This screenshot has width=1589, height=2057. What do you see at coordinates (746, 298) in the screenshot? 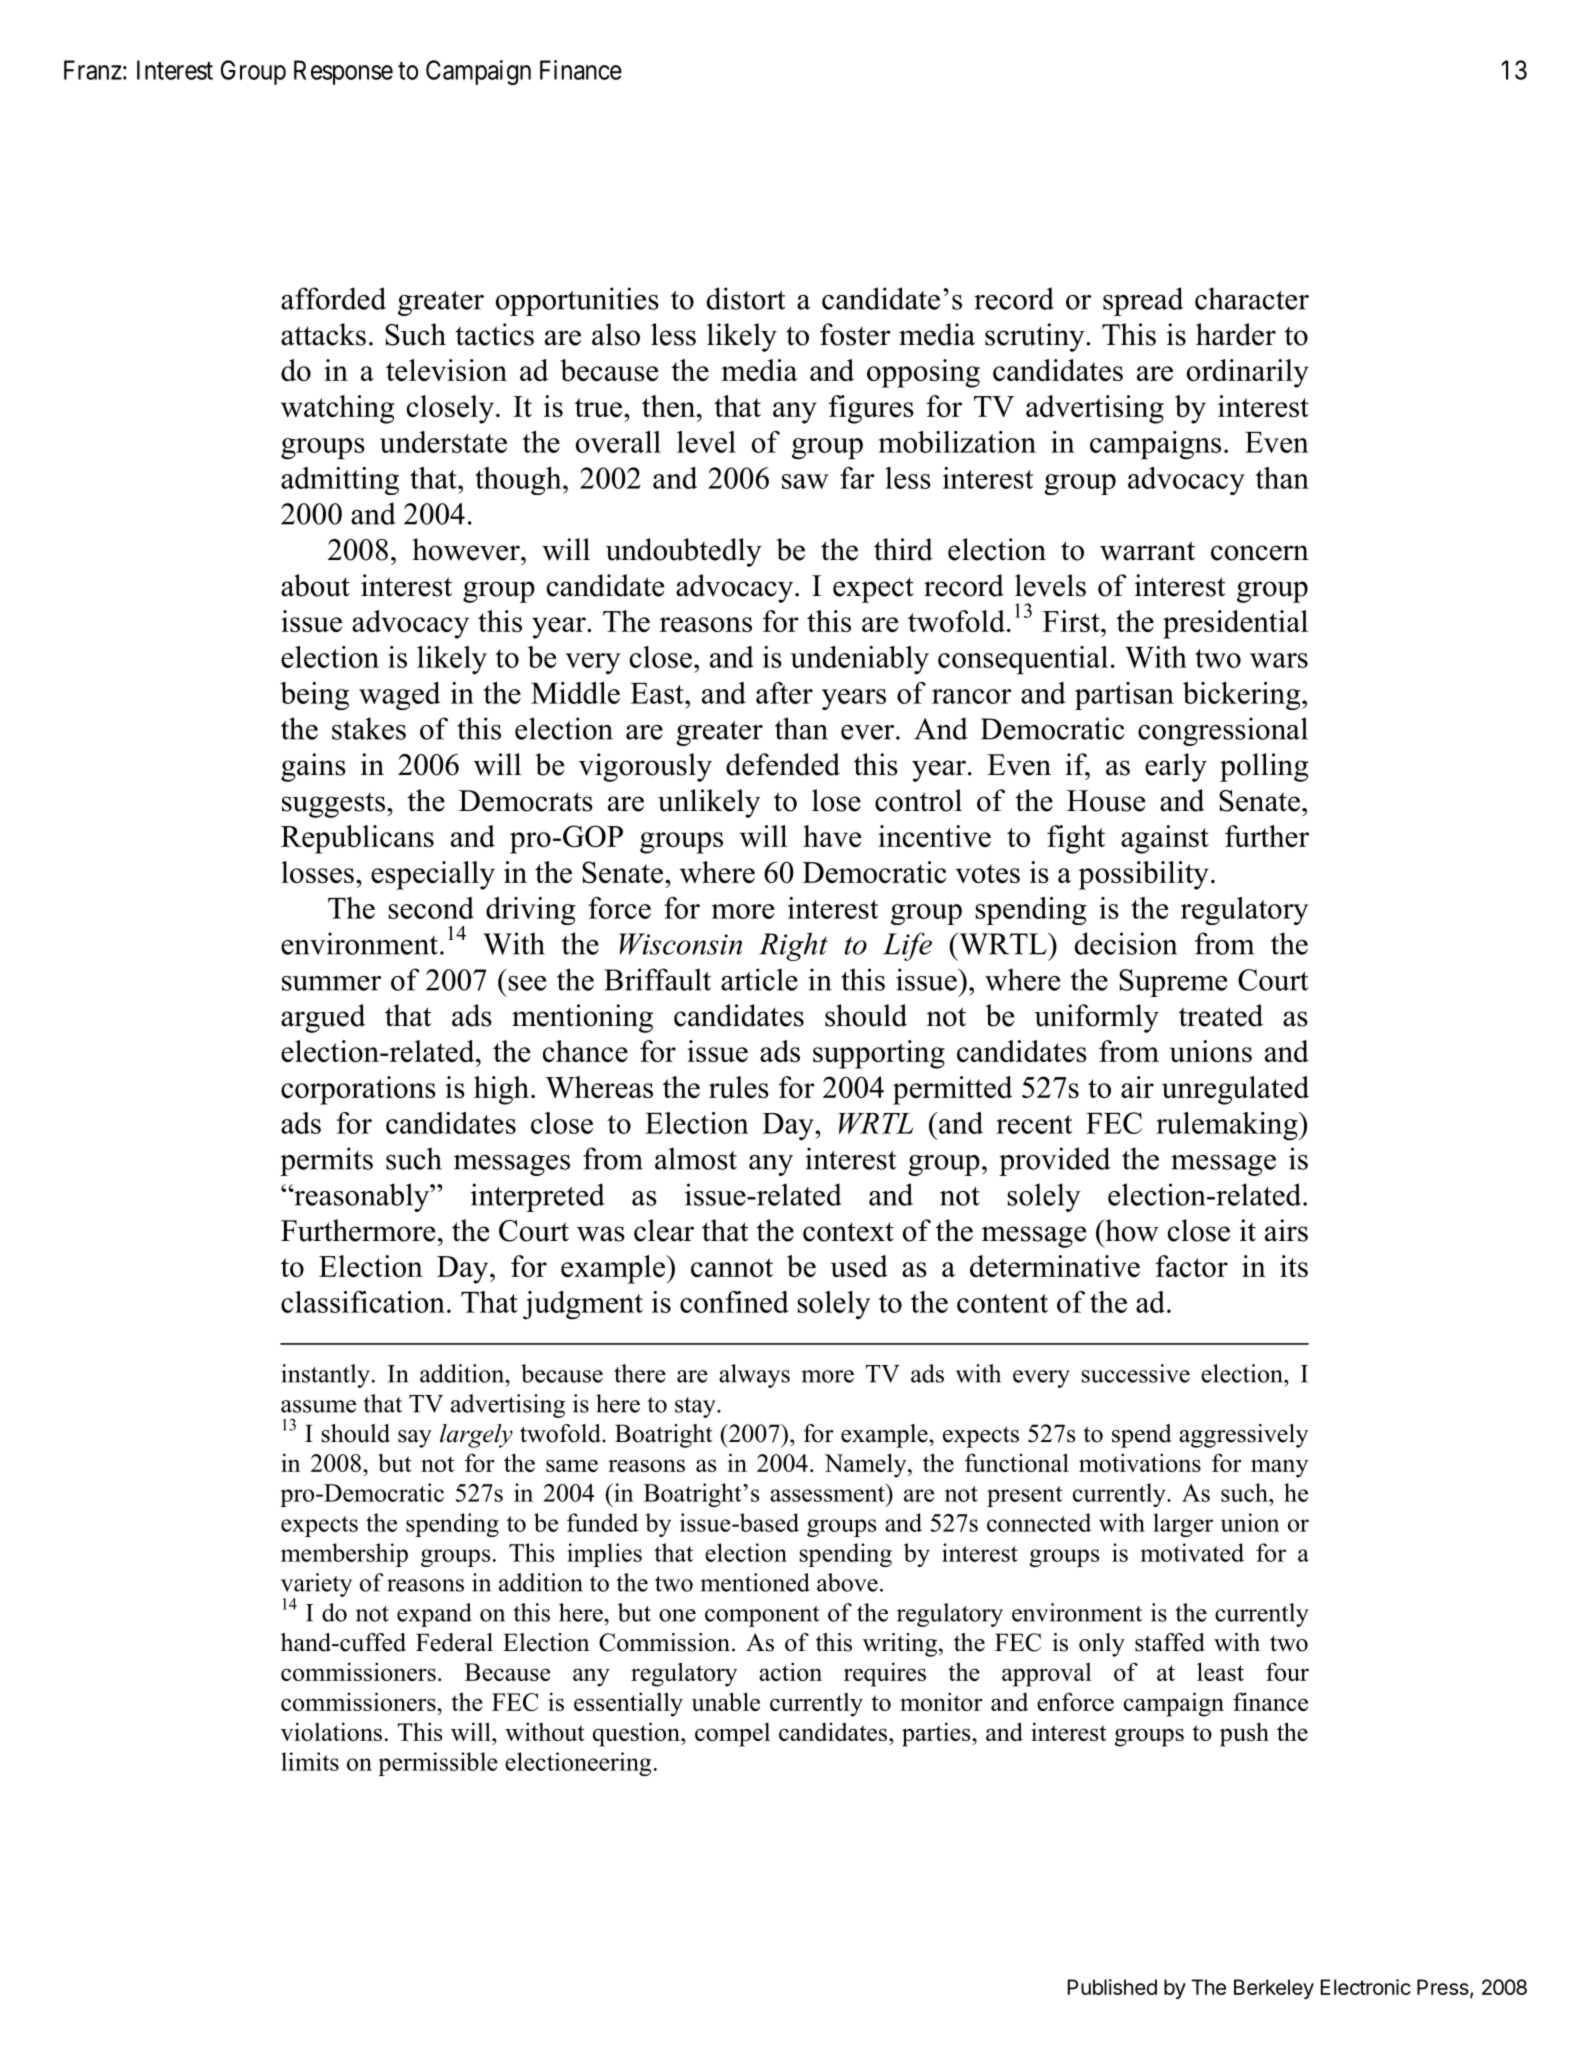
I see `distort` at bounding box center [746, 298].
